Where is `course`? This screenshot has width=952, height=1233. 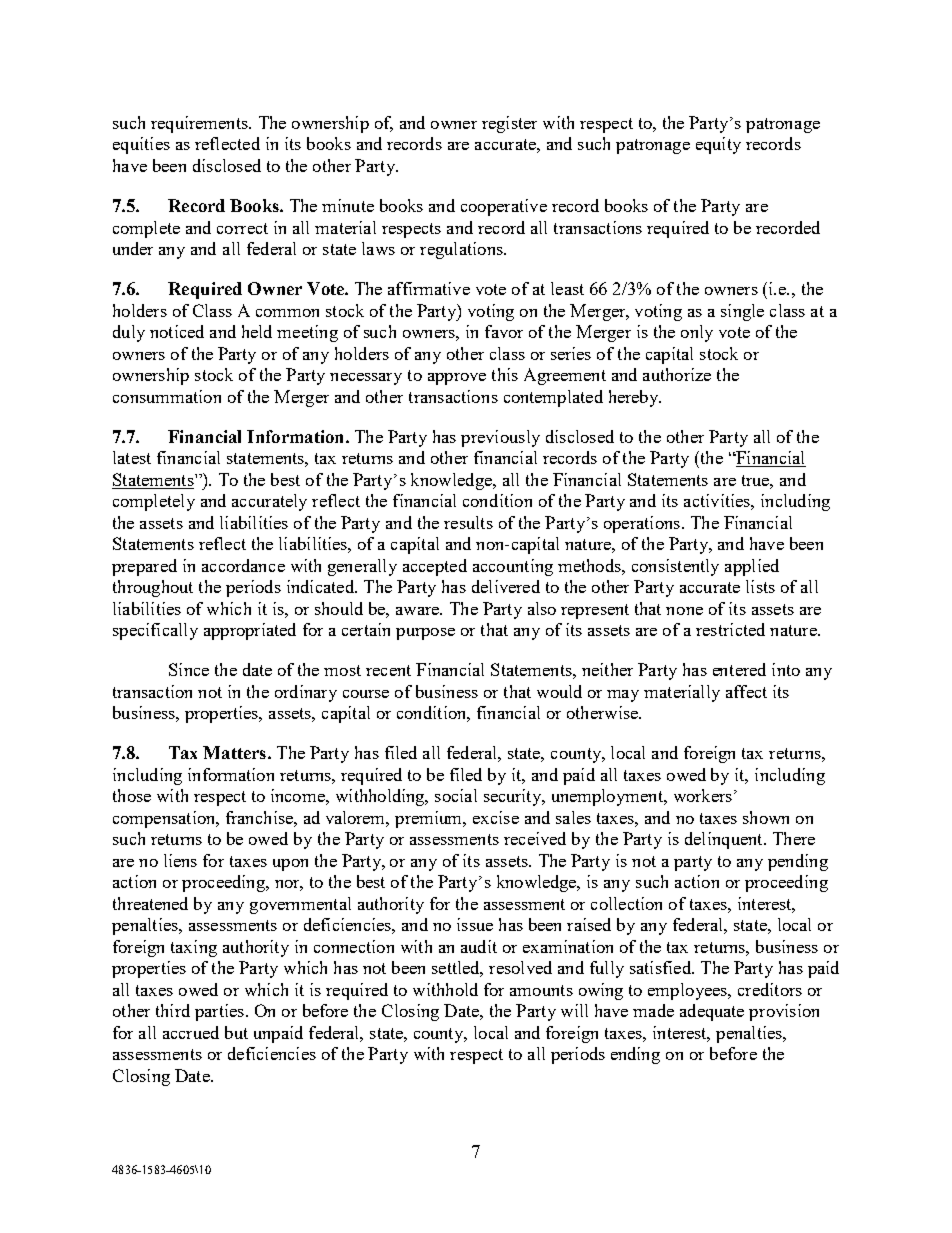
course is located at coordinates (366, 694).
